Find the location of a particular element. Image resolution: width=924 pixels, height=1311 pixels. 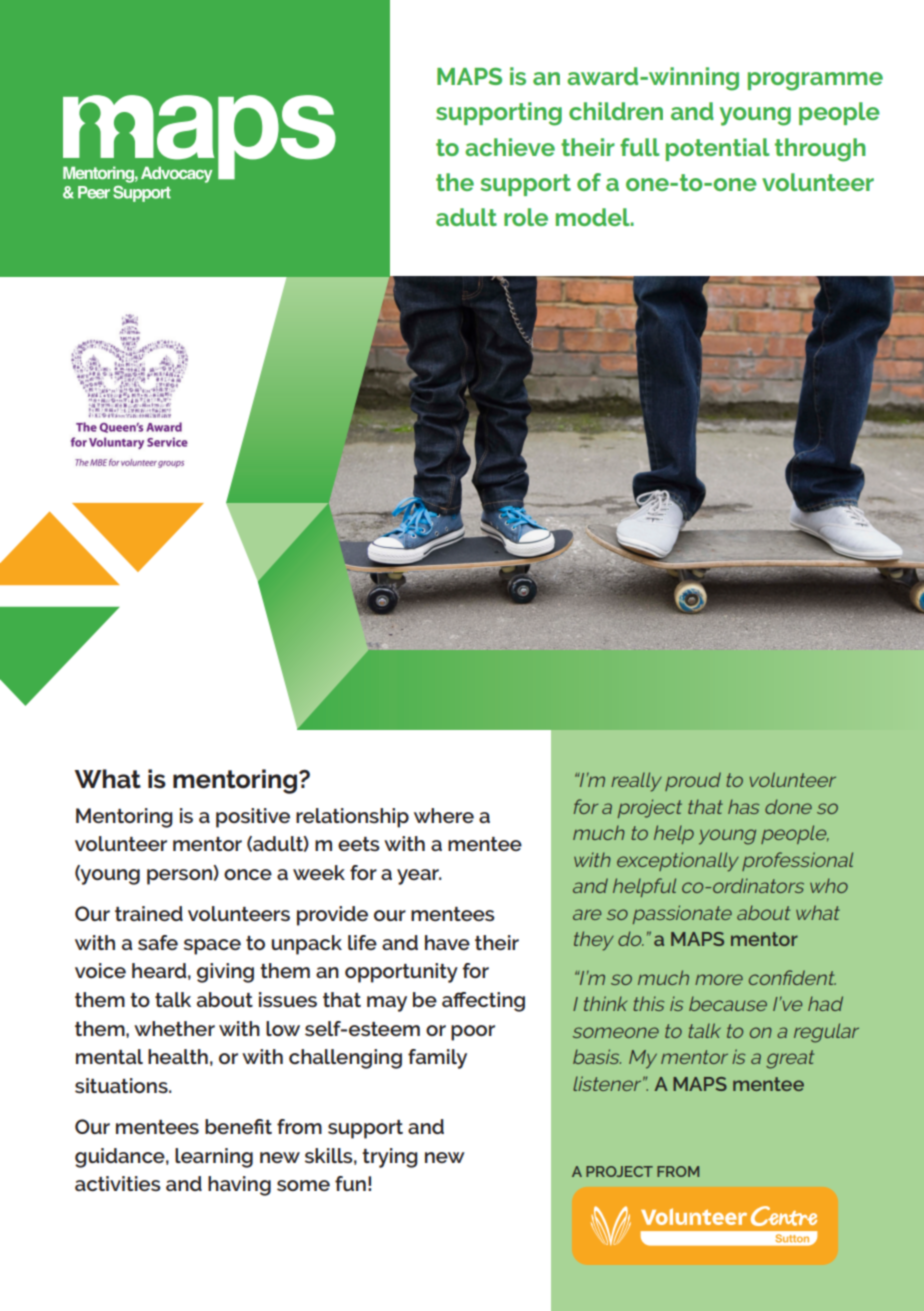

where is located at coordinates (444, 815).
